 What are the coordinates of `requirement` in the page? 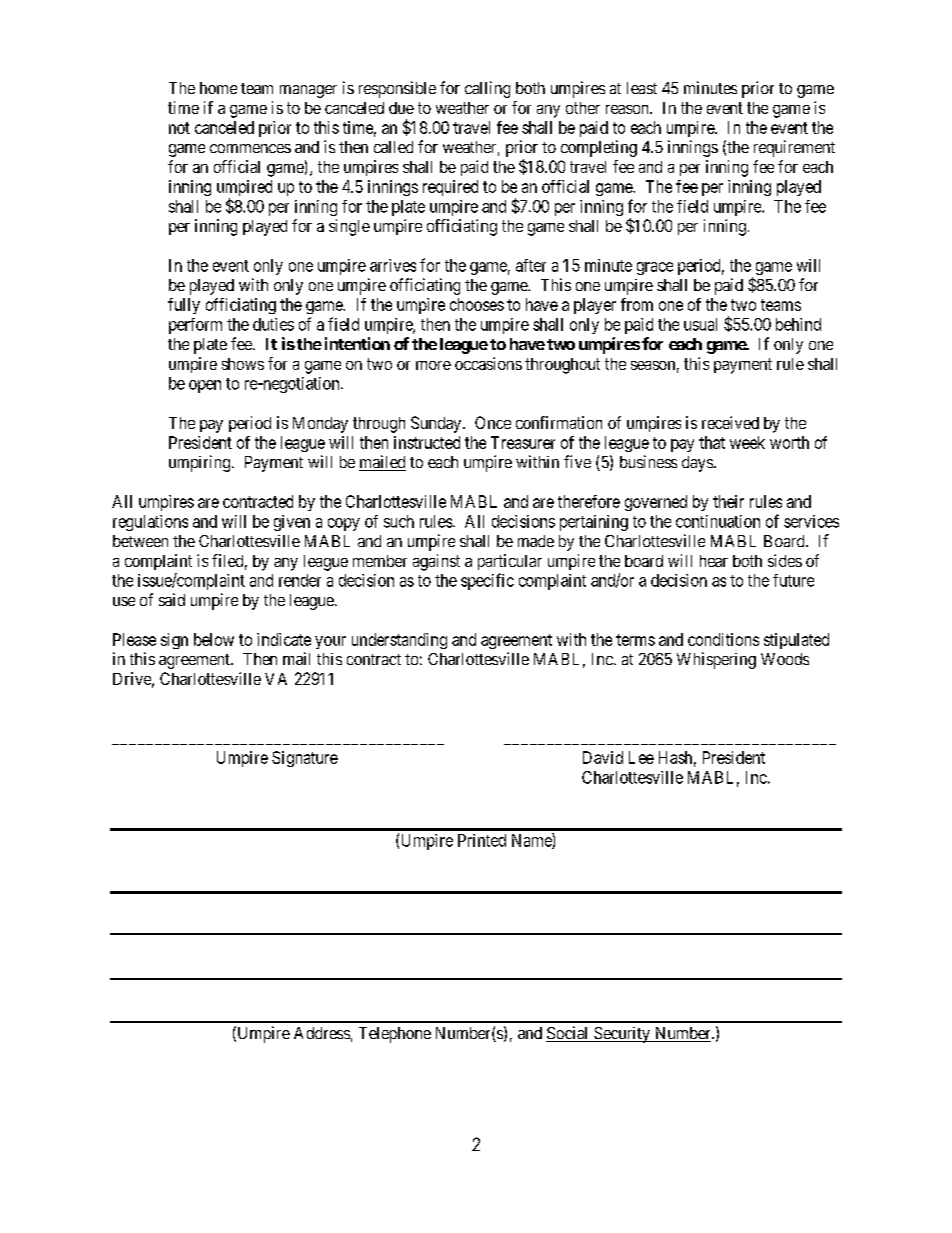 It's located at (794, 148).
